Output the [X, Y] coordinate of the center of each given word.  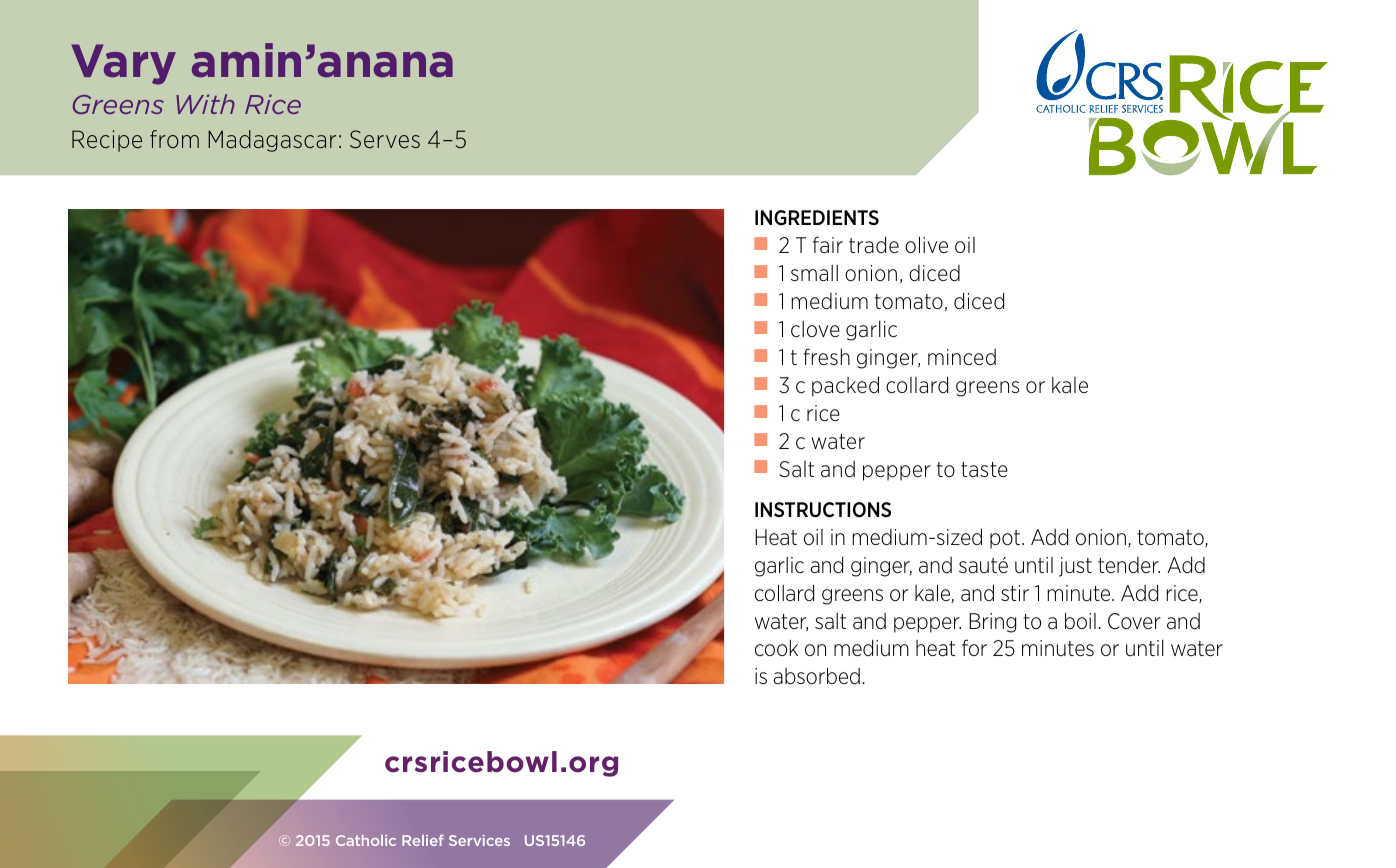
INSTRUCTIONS [823, 510]
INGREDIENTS [817, 217]
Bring [992, 623]
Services [479, 840]
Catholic [366, 840]
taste [984, 469]
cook [776, 647]
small [814, 273]
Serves [385, 139]
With [205, 104]
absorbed [816, 676]
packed [845, 386]
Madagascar [272, 141]
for [974, 647]
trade [874, 245]
